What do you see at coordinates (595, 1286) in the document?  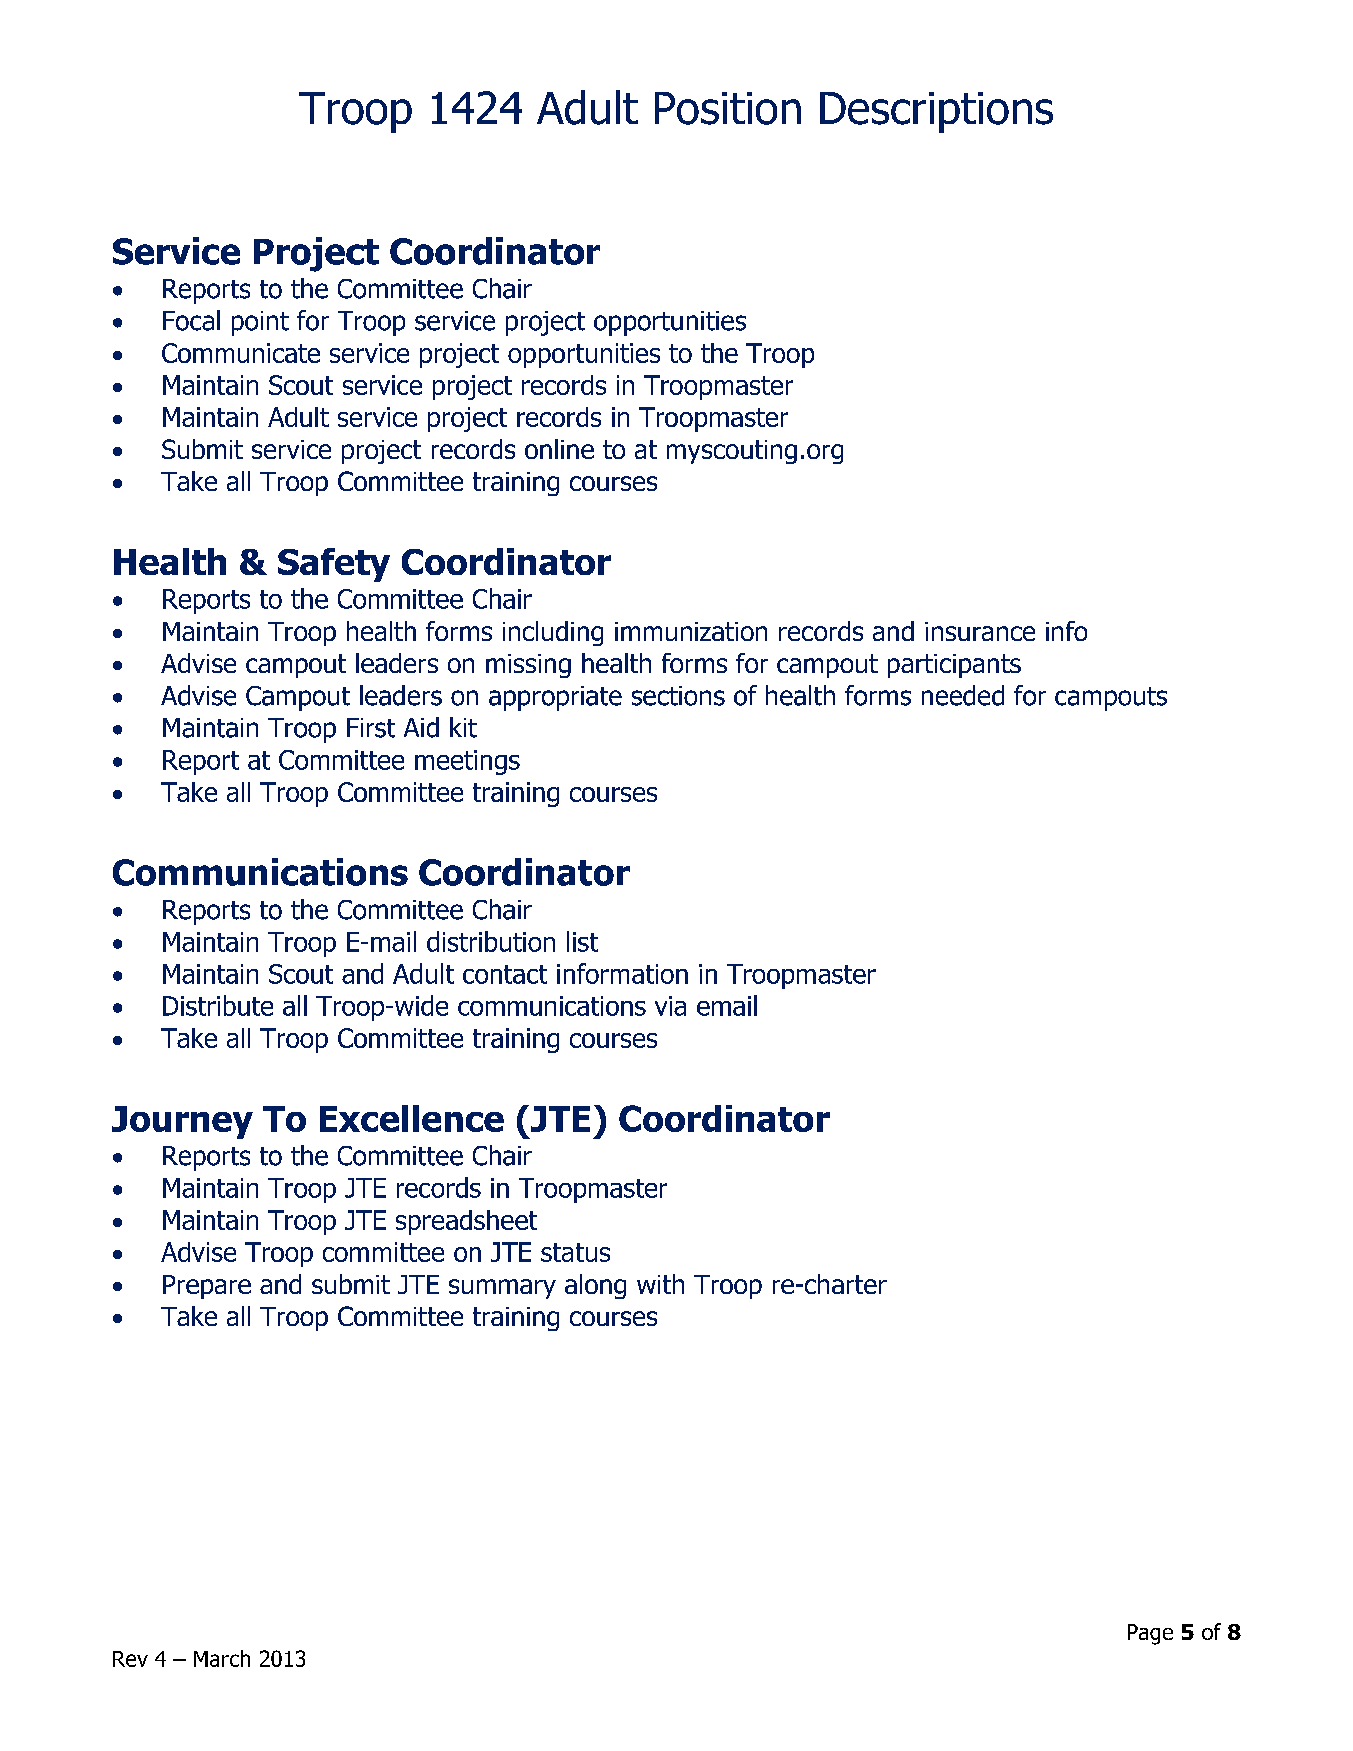 I see `along` at bounding box center [595, 1286].
